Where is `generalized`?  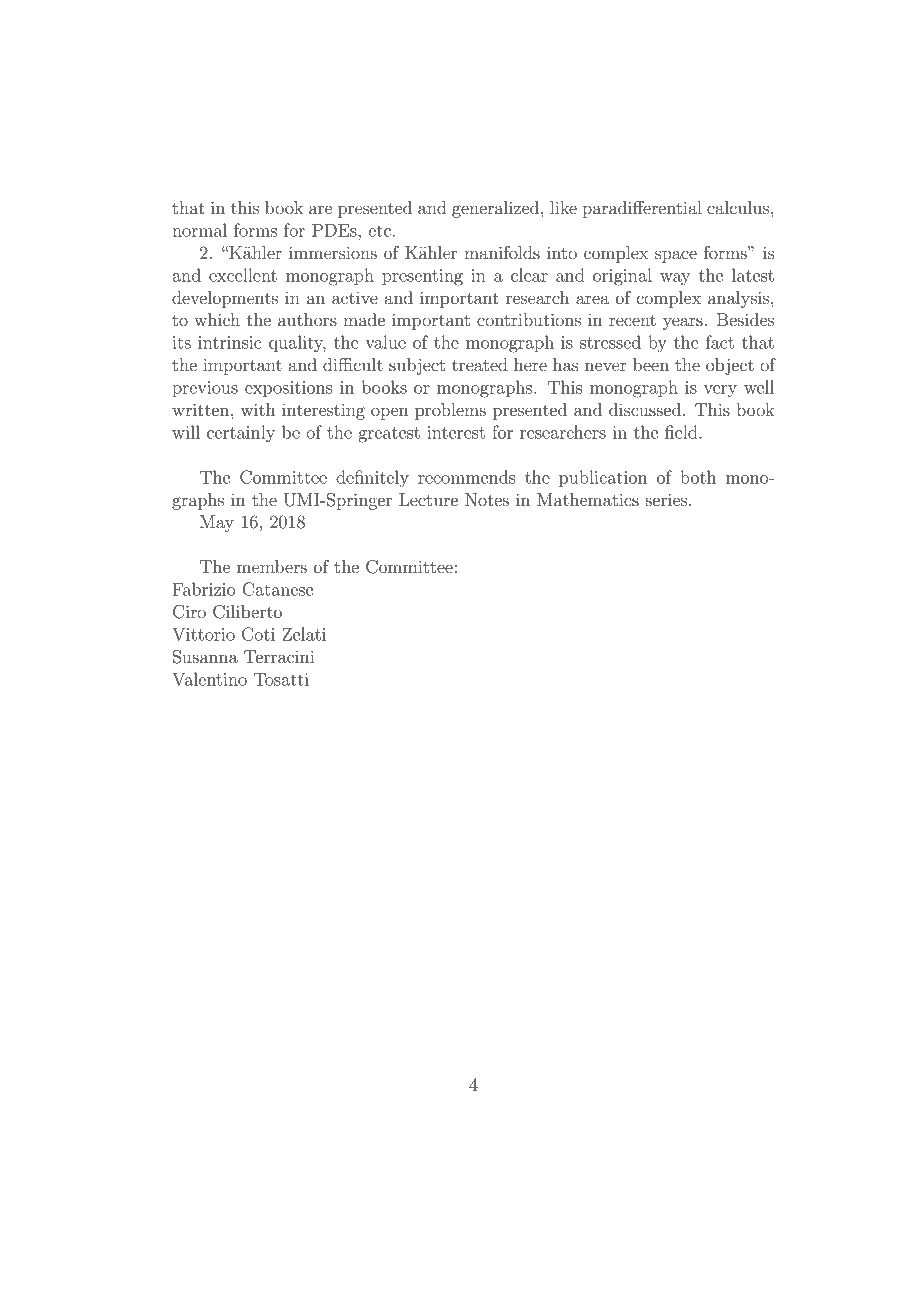 generalized is located at coordinates (497, 209).
